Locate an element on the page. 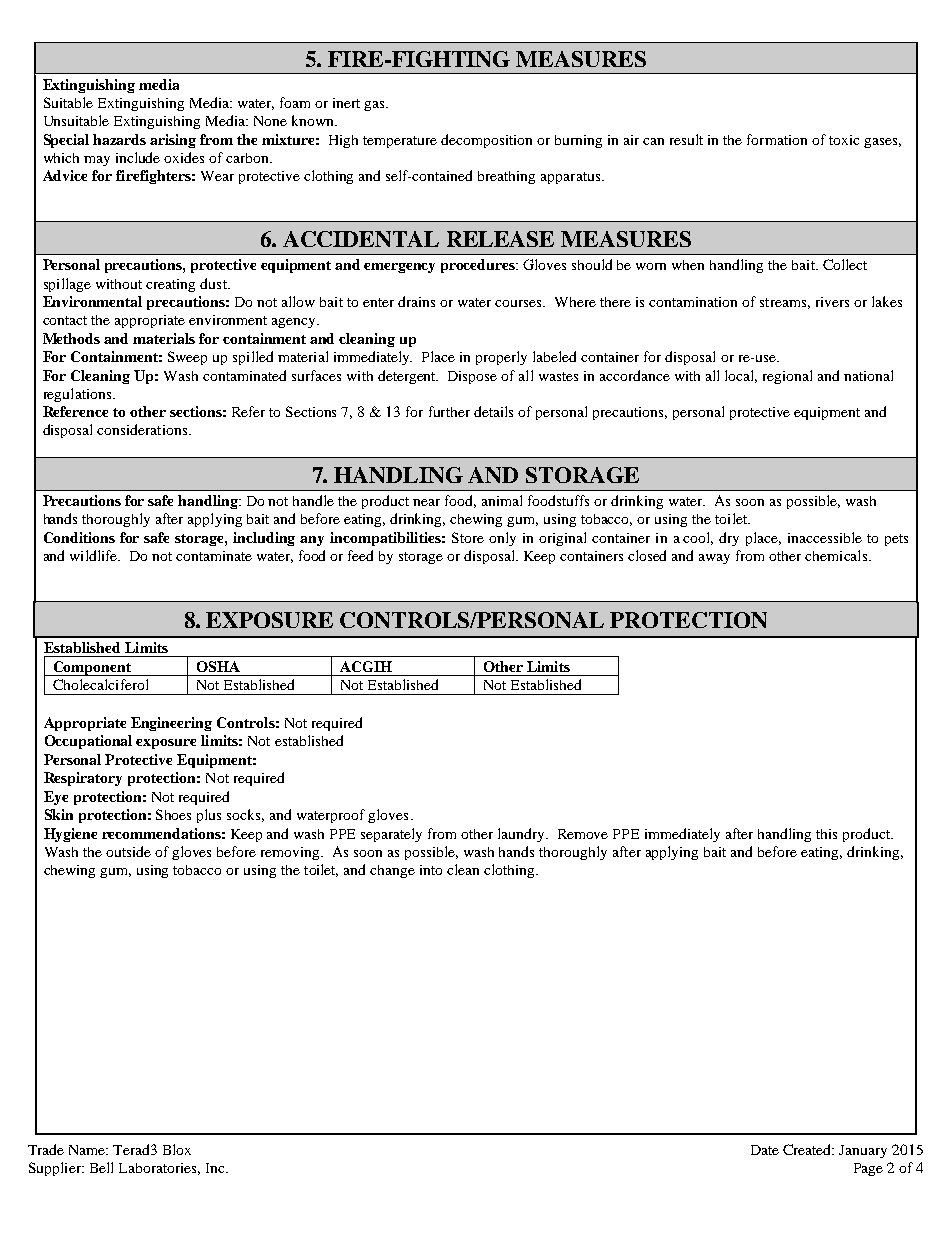  chemicals is located at coordinates (837, 555).
